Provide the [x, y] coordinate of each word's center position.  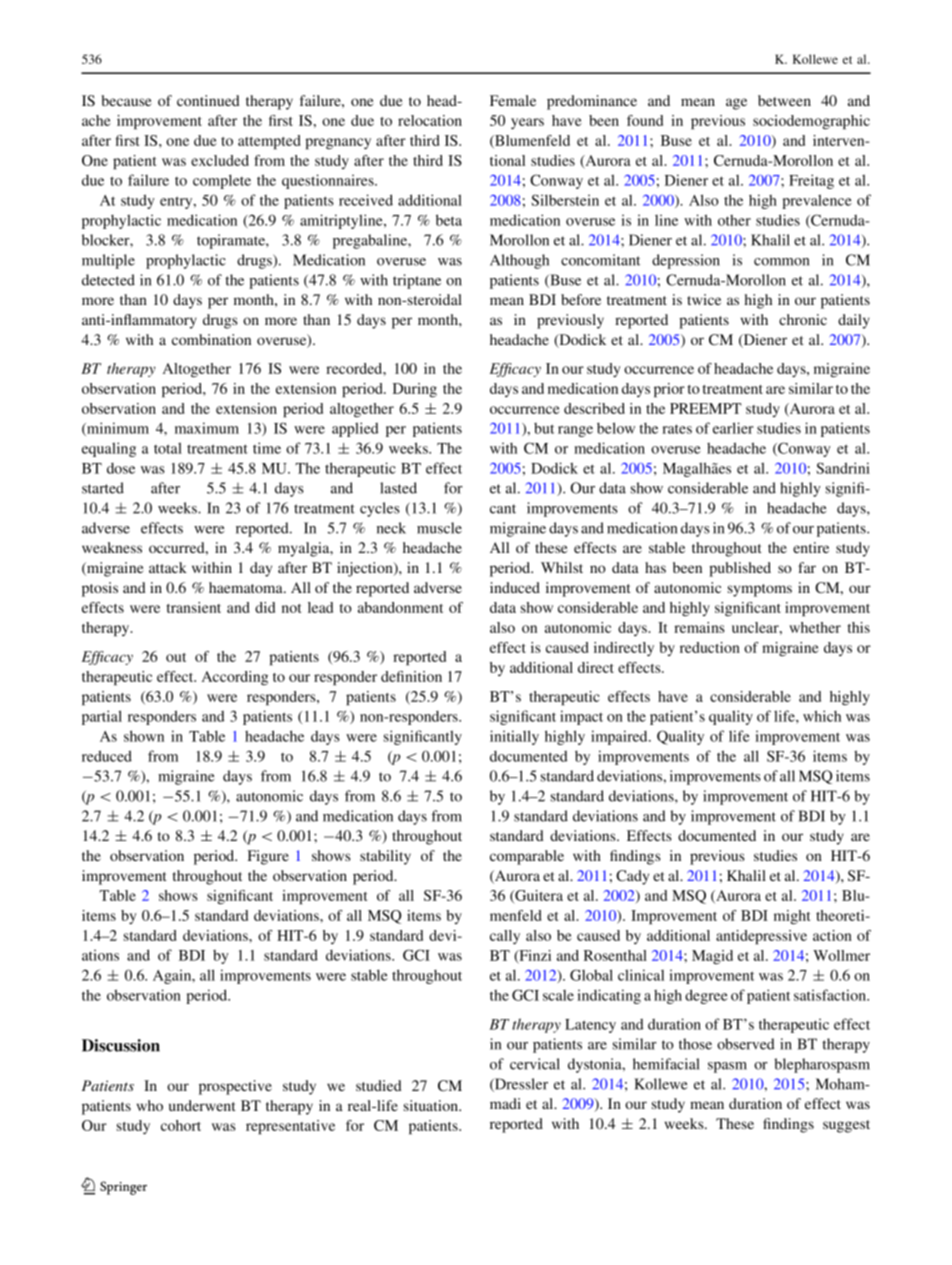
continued [208, 100]
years [527, 123]
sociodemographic [811, 122]
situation [432, 1105]
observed [746, 1044]
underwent [202, 1105]
